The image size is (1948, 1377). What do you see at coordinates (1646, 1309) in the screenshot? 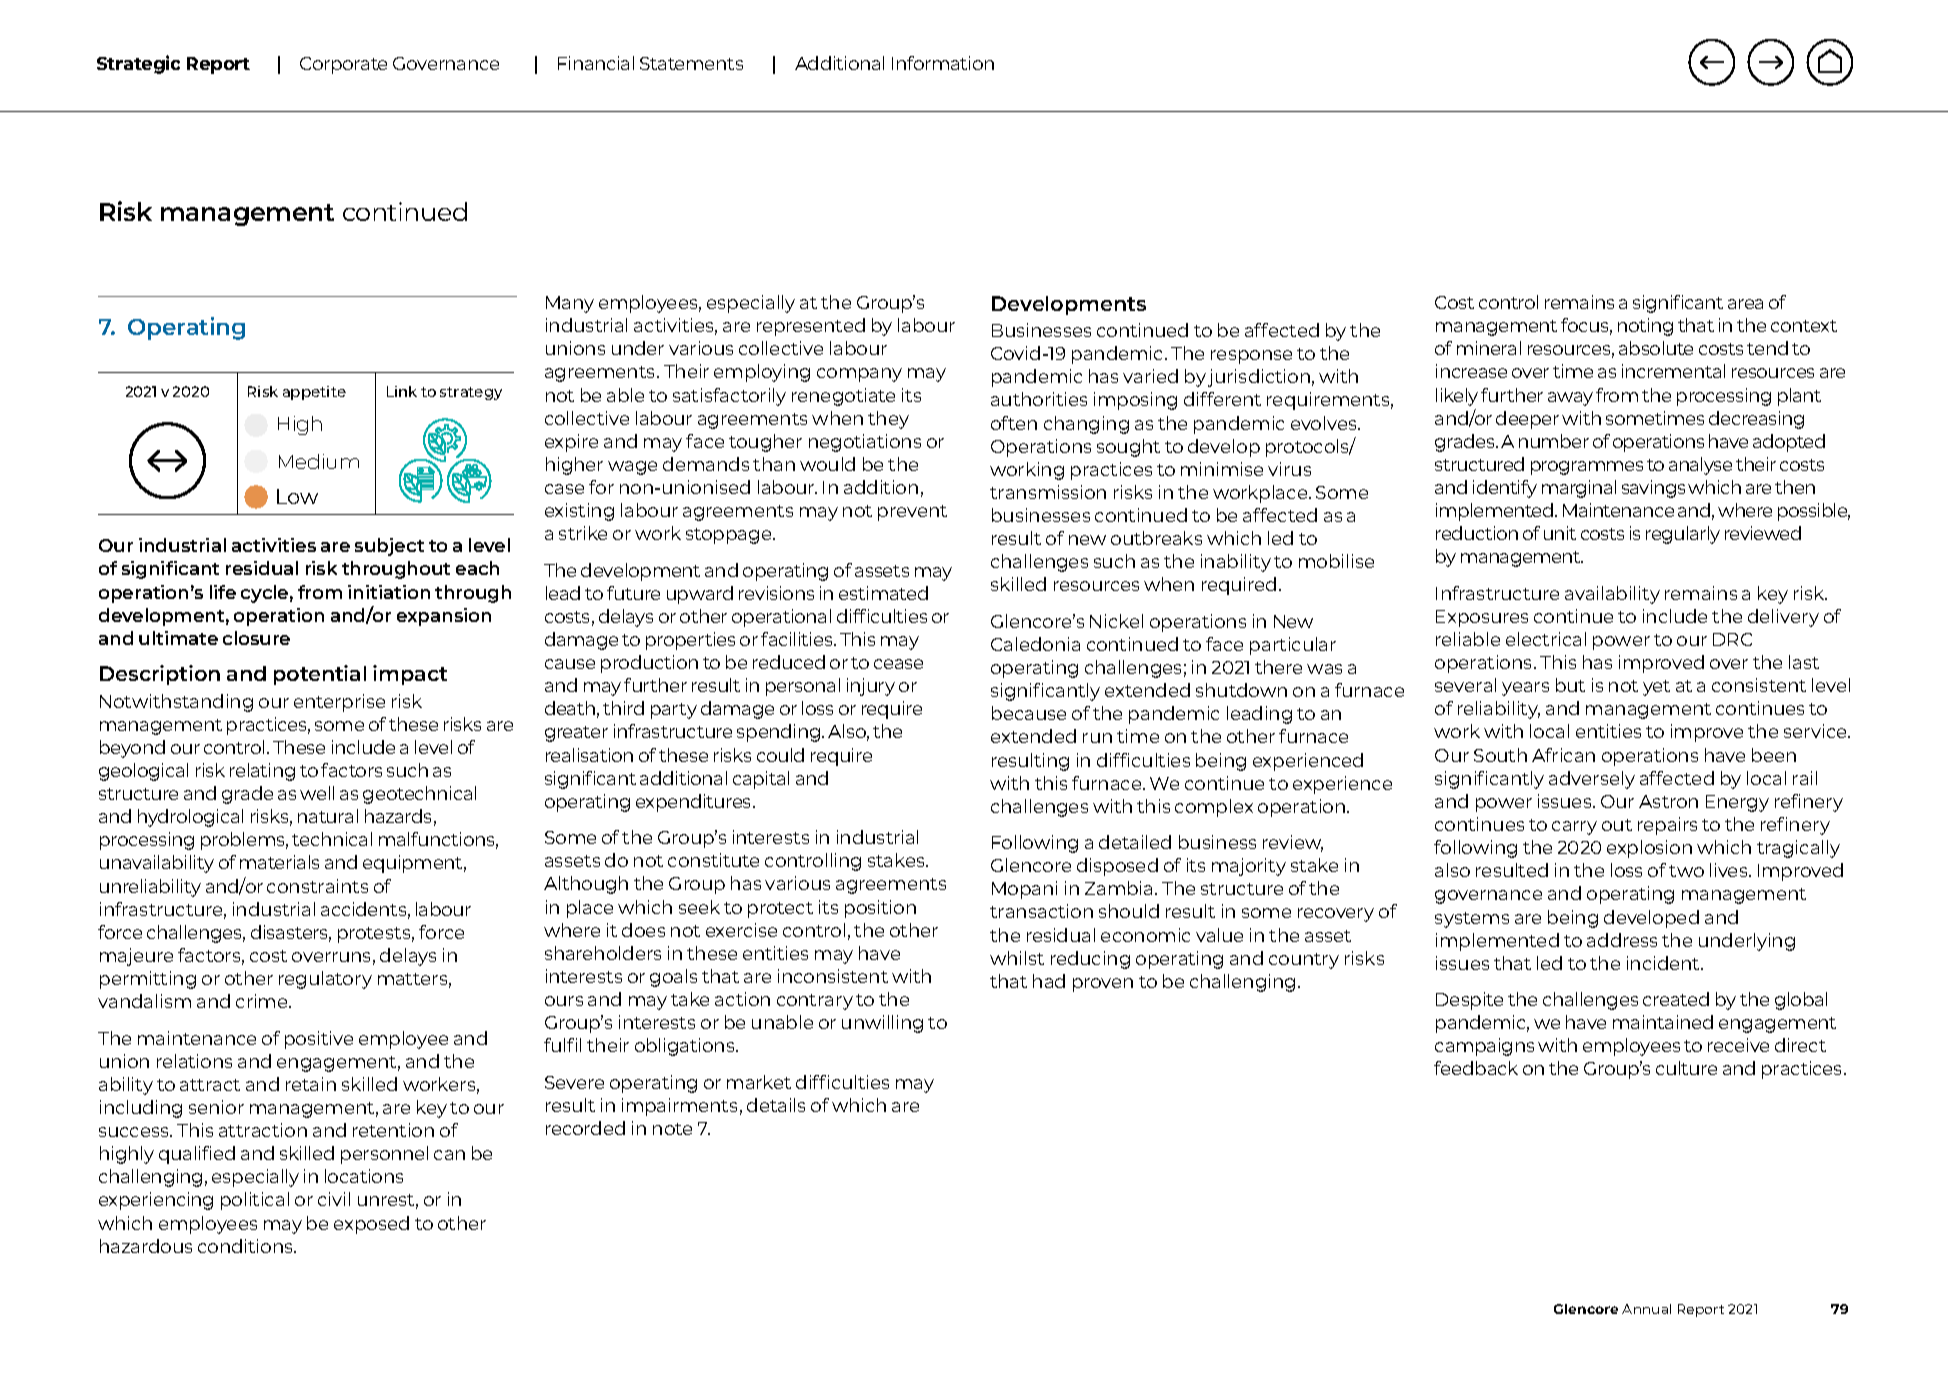
I see `Annual` at bounding box center [1646, 1309].
